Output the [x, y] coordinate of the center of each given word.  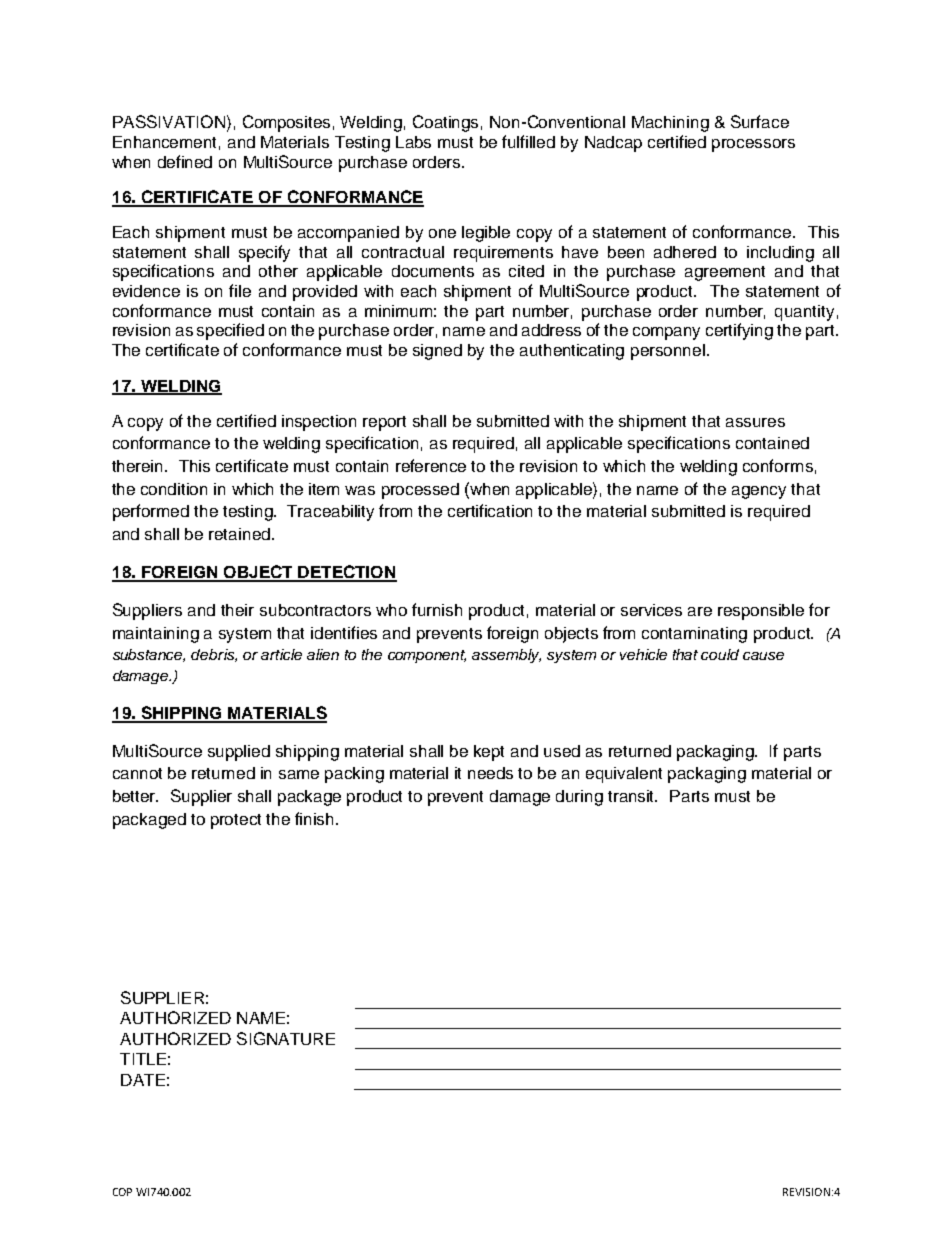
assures [755, 422]
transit [632, 796]
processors [753, 145]
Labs [413, 142]
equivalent [624, 775]
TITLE [143, 1059]
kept [489, 753]
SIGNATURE [286, 1038]
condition [174, 489]
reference [431, 465]
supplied [239, 753]
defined [185, 161]
